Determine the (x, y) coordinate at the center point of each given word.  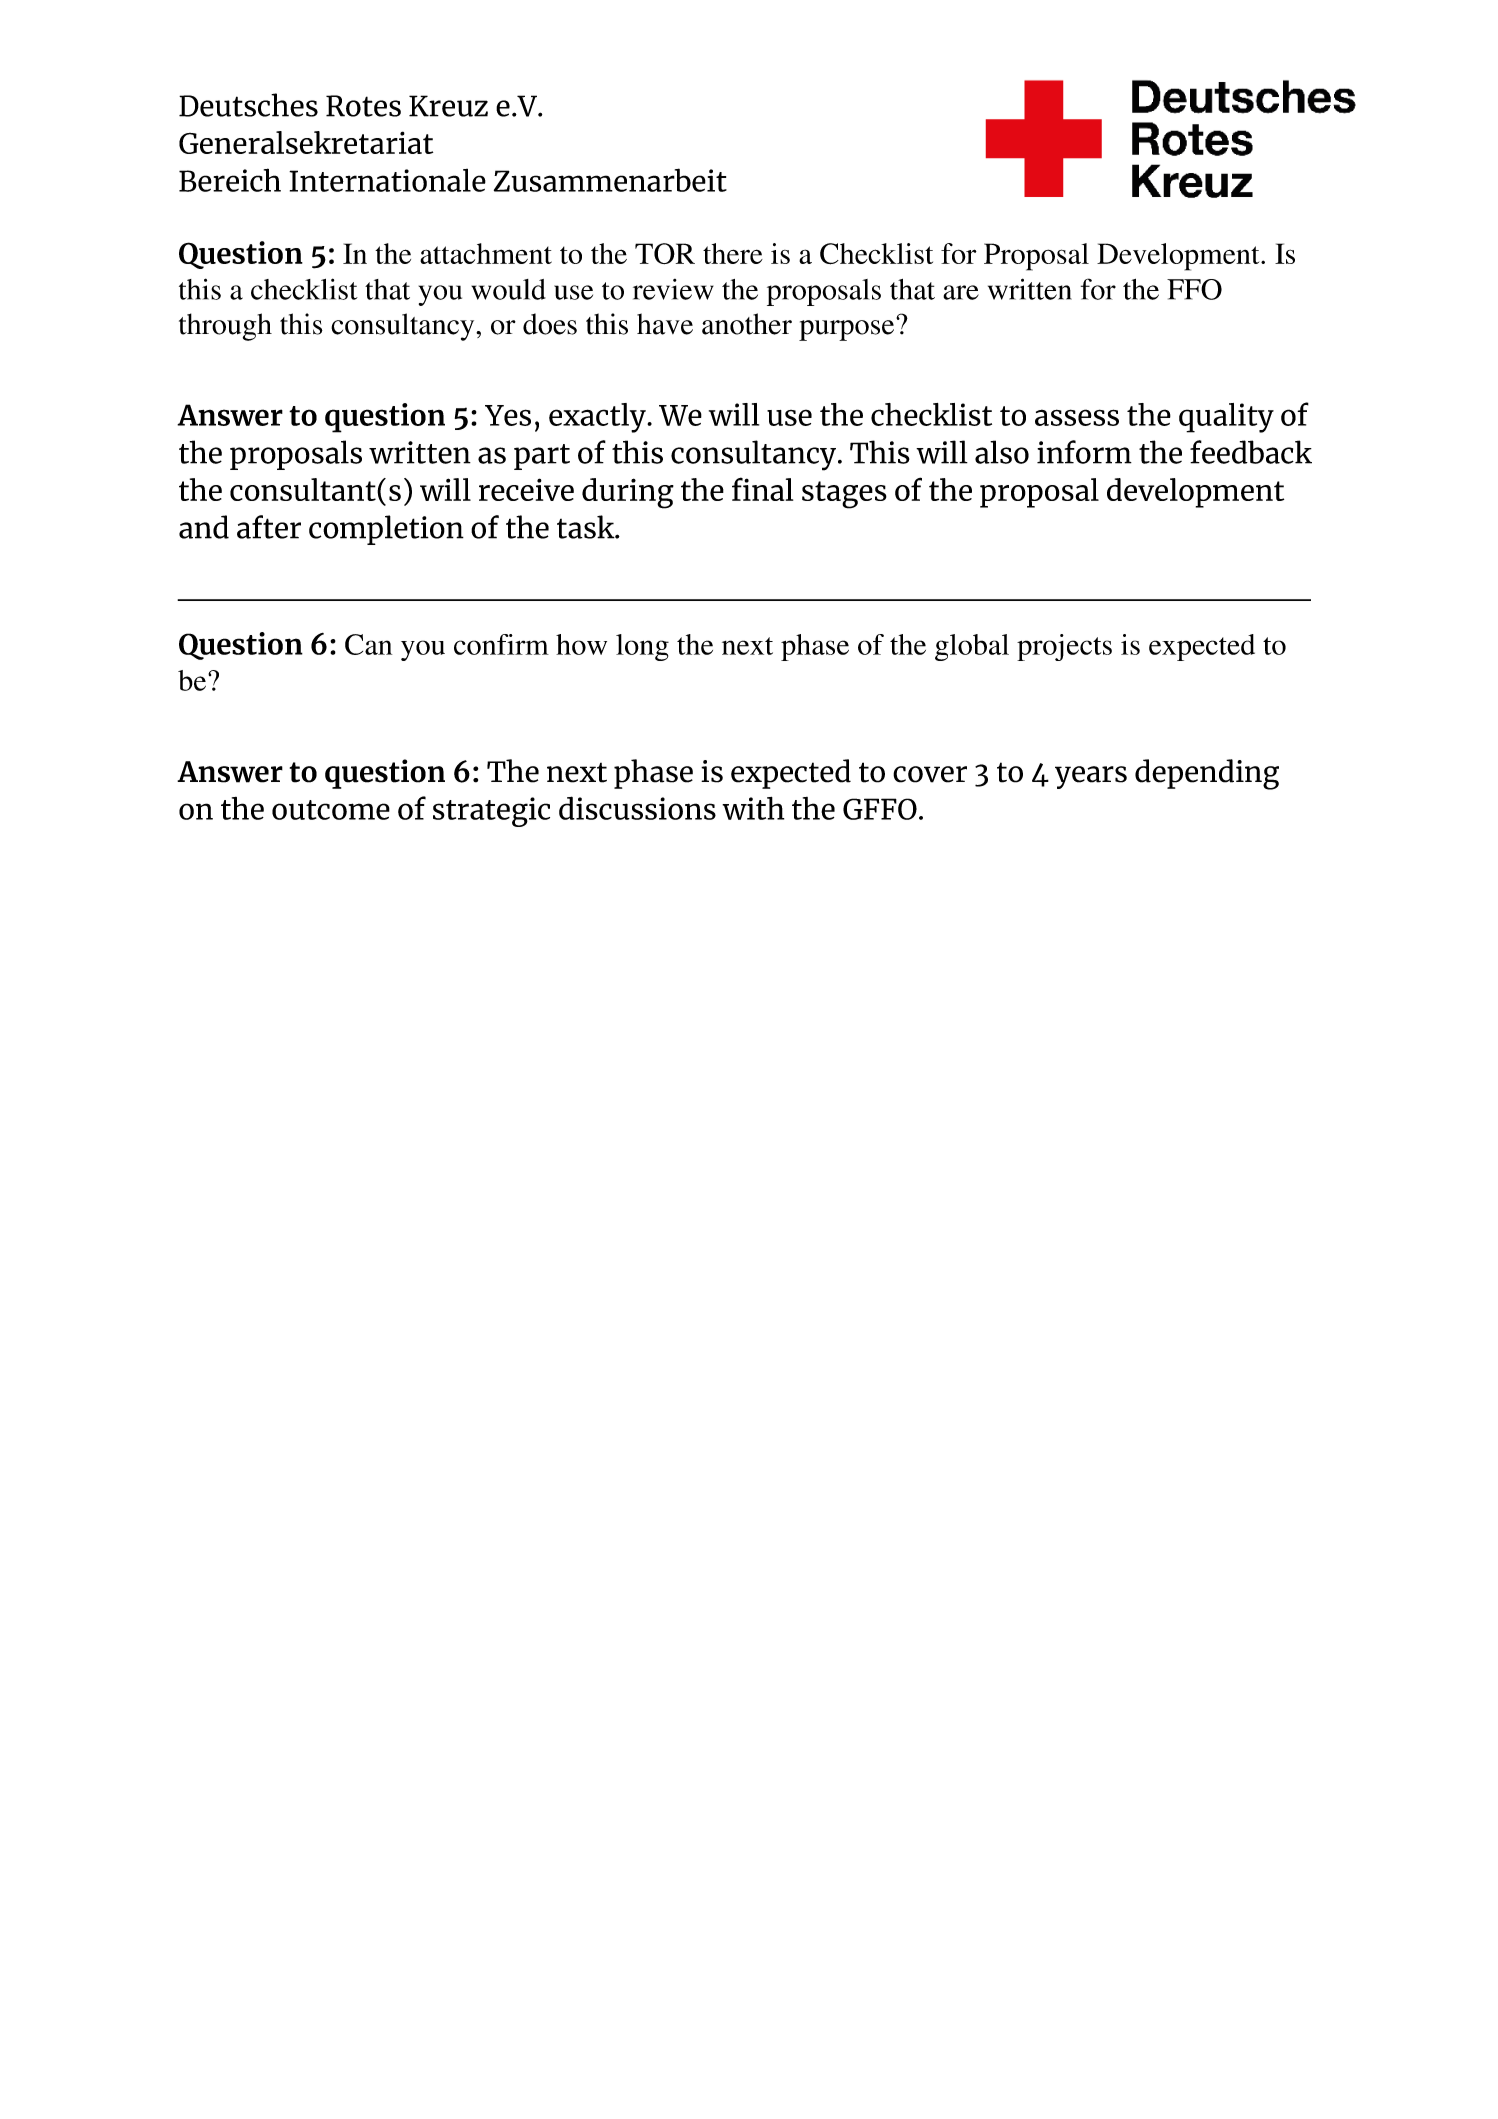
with (753, 808)
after (269, 527)
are (961, 292)
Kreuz (448, 106)
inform (1084, 452)
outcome (331, 810)
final (762, 489)
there (733, 253)
